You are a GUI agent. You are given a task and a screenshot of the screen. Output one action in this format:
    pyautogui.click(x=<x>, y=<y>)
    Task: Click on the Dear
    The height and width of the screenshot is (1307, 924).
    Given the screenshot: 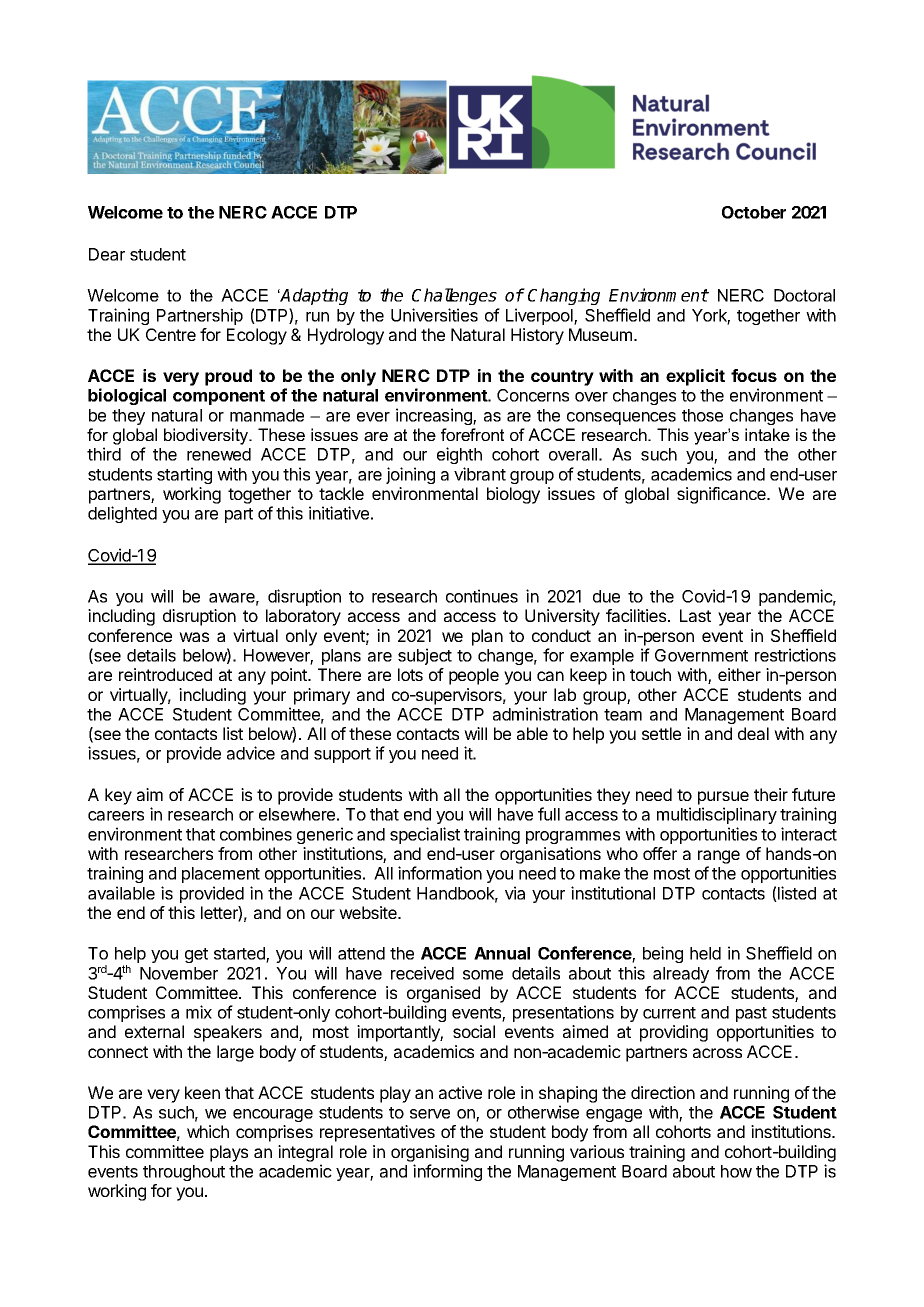 What is the action you would take?
    pyautogui.click(x=107, y=254)
